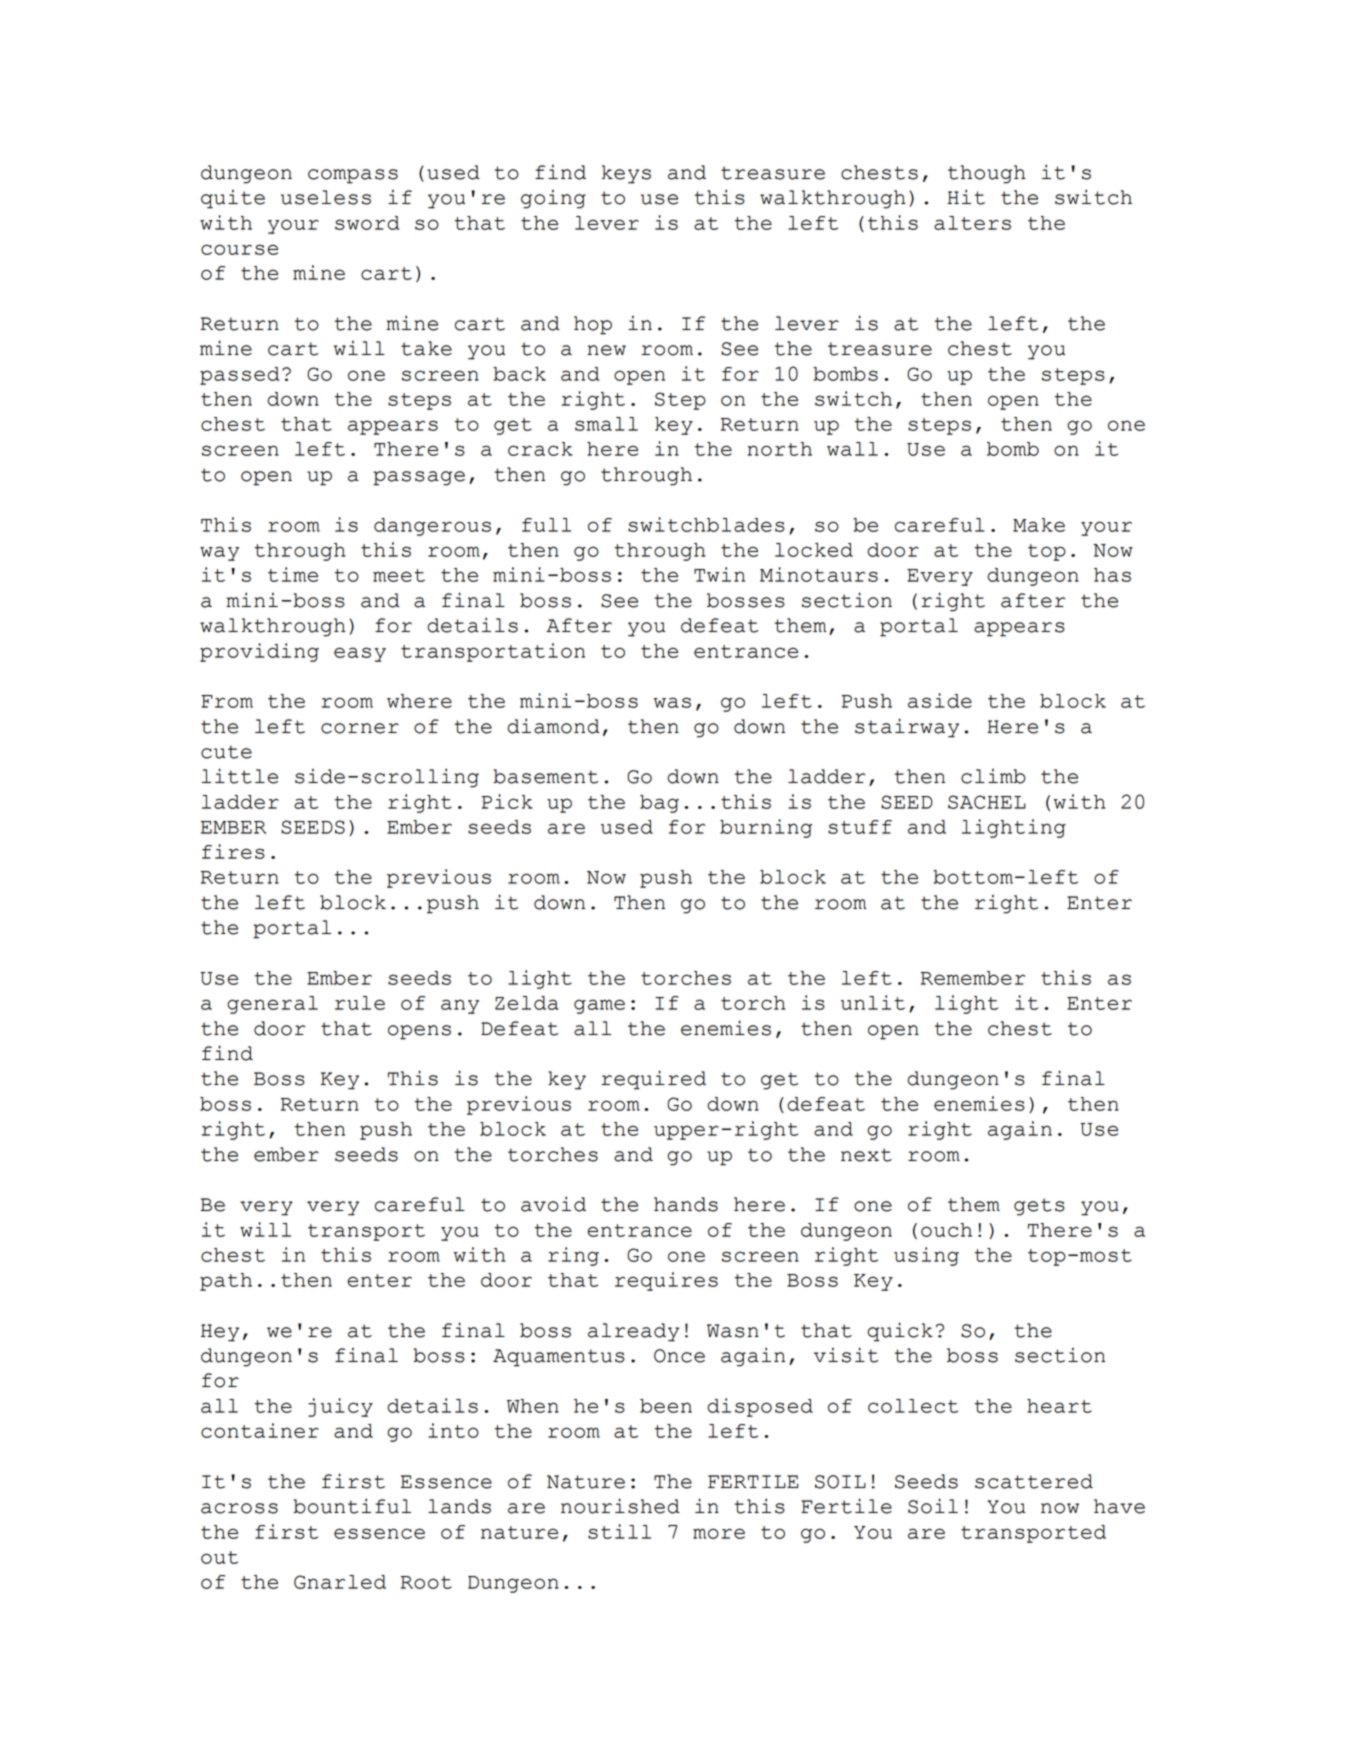 Image resolution: width=1360 pixels, height=1760 pixels. I want to click on more, so click(719, 1533).
